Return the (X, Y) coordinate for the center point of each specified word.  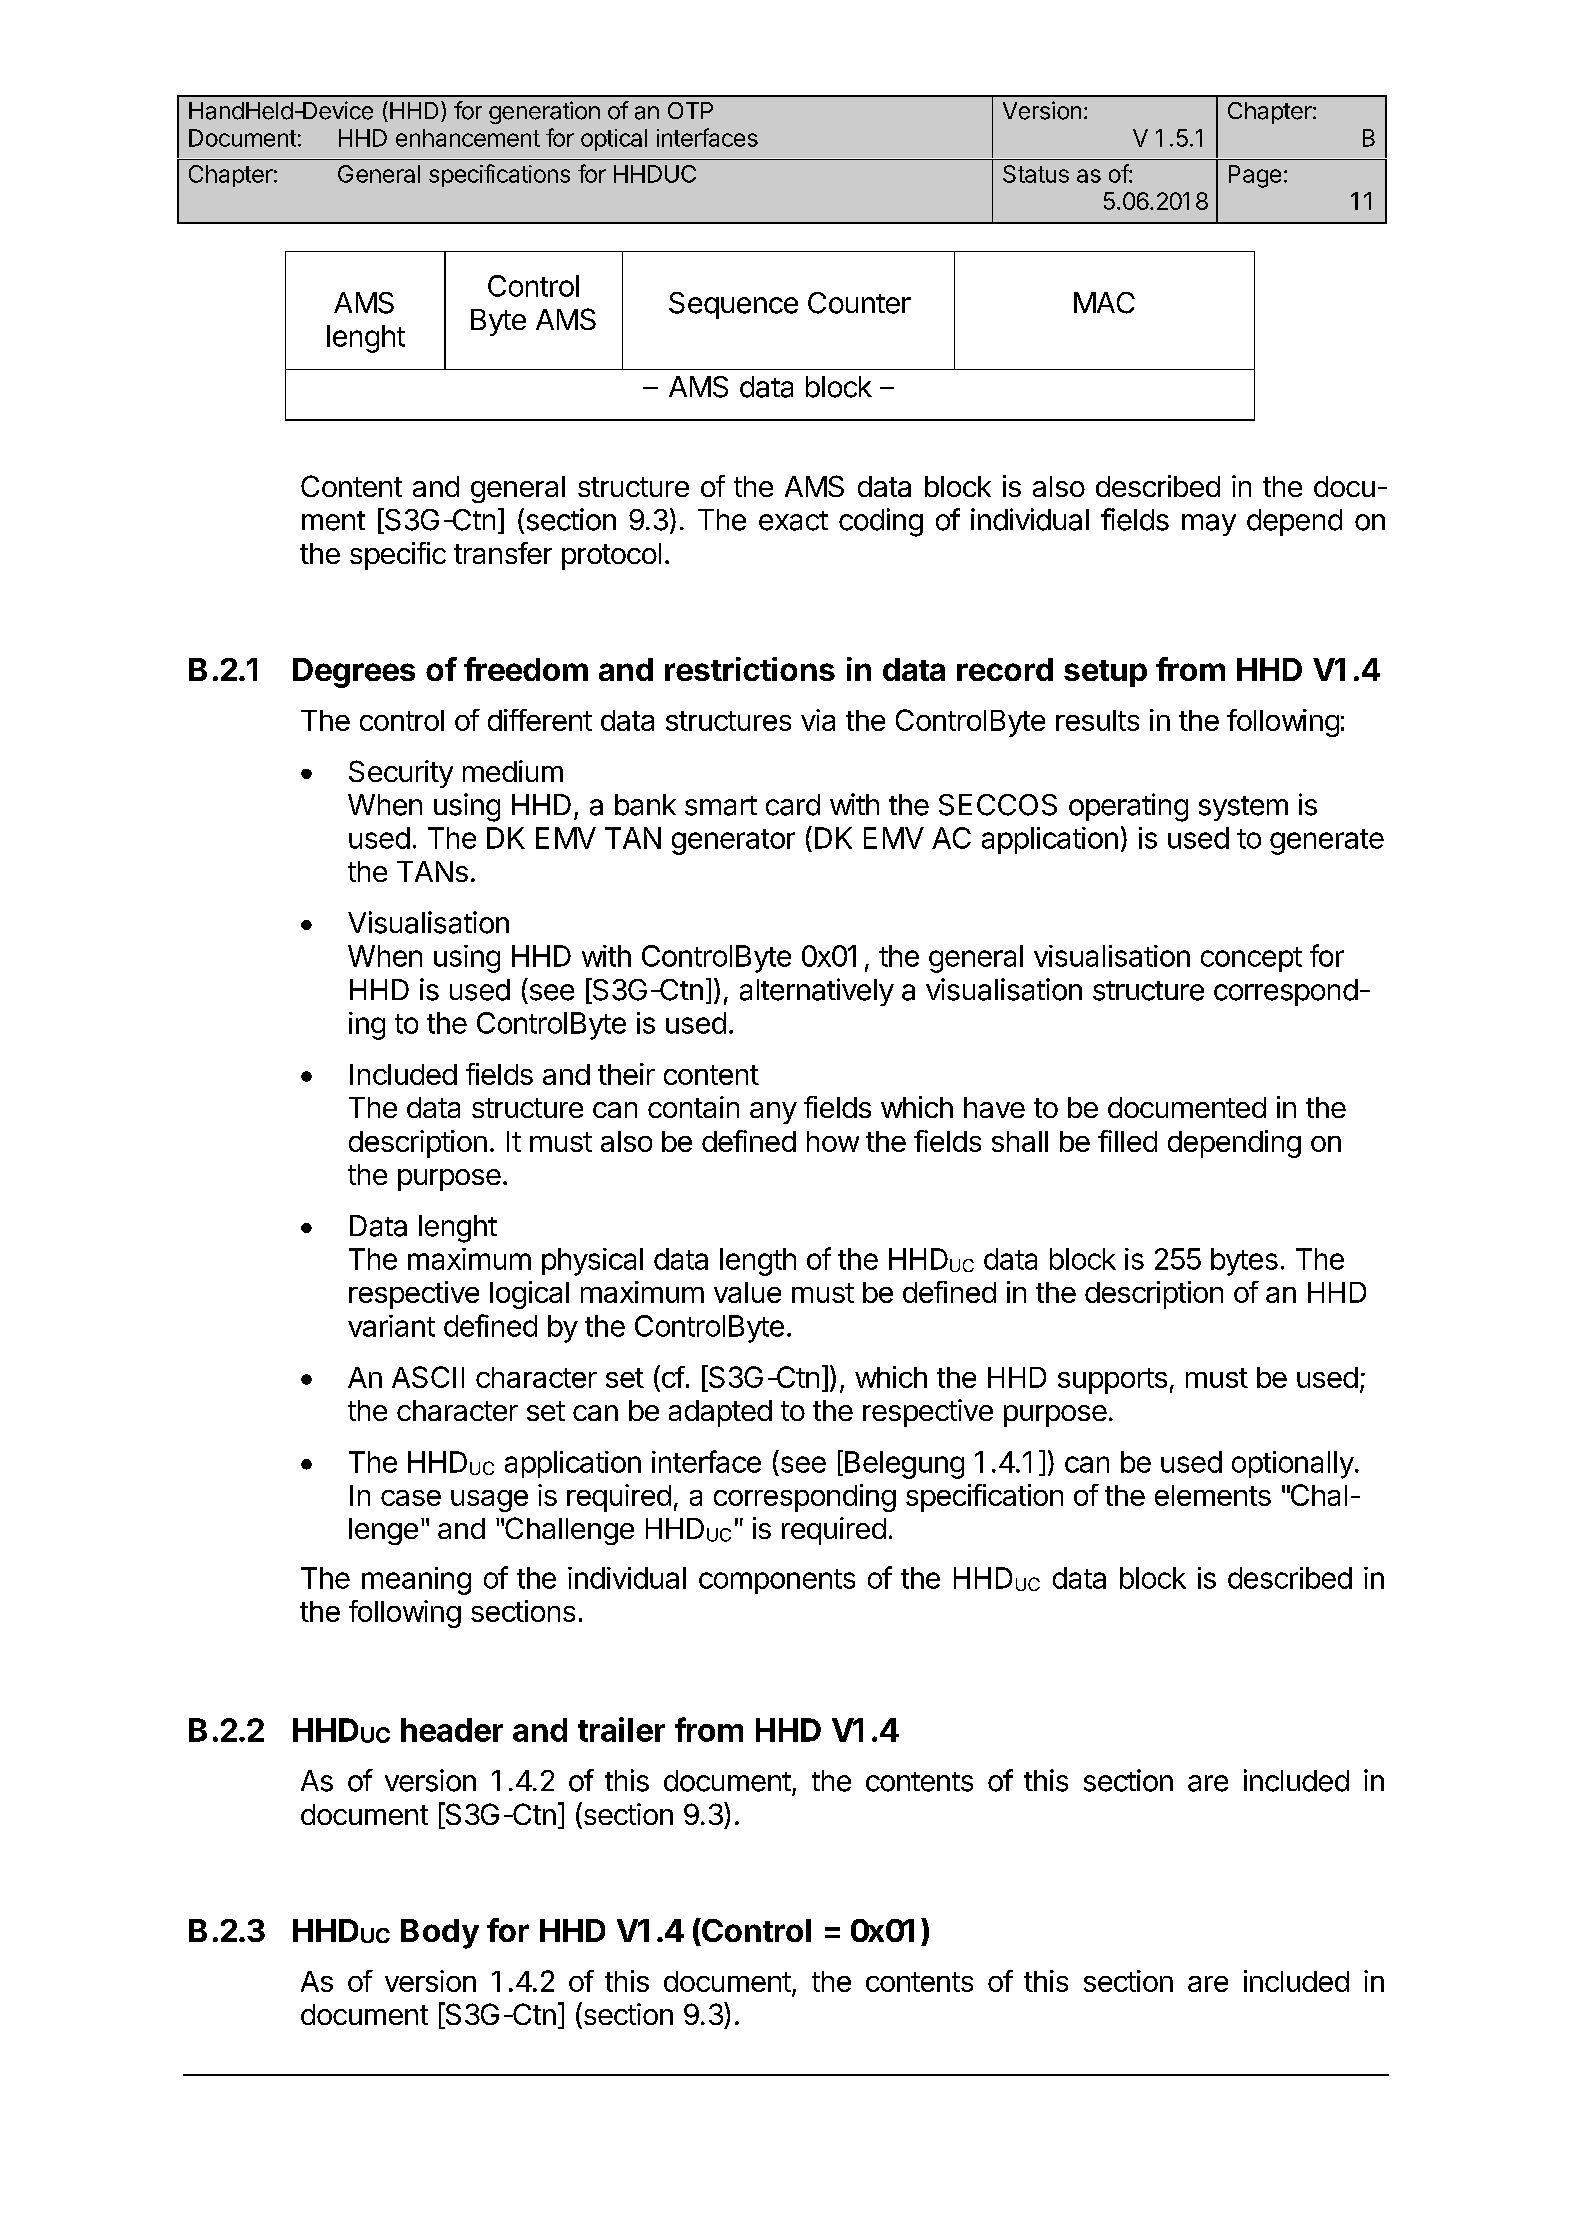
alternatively (817, 992)
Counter (859, 303)
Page (1255, 176)
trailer (621, 1729)
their (626, 1074)
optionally (1293, 1465)
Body (440, 1934)
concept (1251, 959)
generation (544, 112)
